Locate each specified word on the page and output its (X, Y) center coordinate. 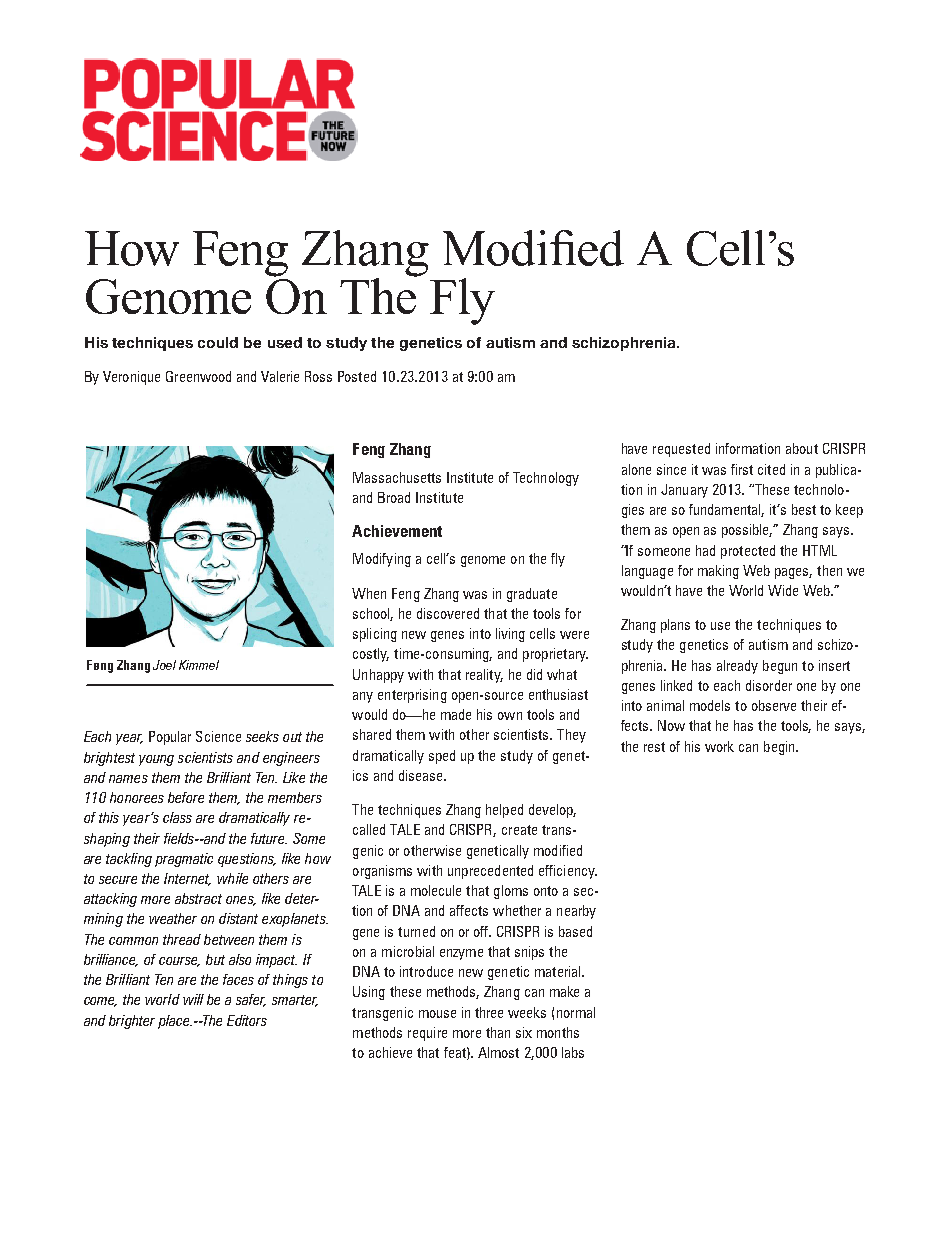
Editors (247, 1020)
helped (504, 811)
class (177, 817)
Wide (783, 590)
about (802, 448)
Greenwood (198, 376)
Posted (357, 376)
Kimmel (199, 665)
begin (780, 748)
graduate (532, 595)
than (498, 1032)
